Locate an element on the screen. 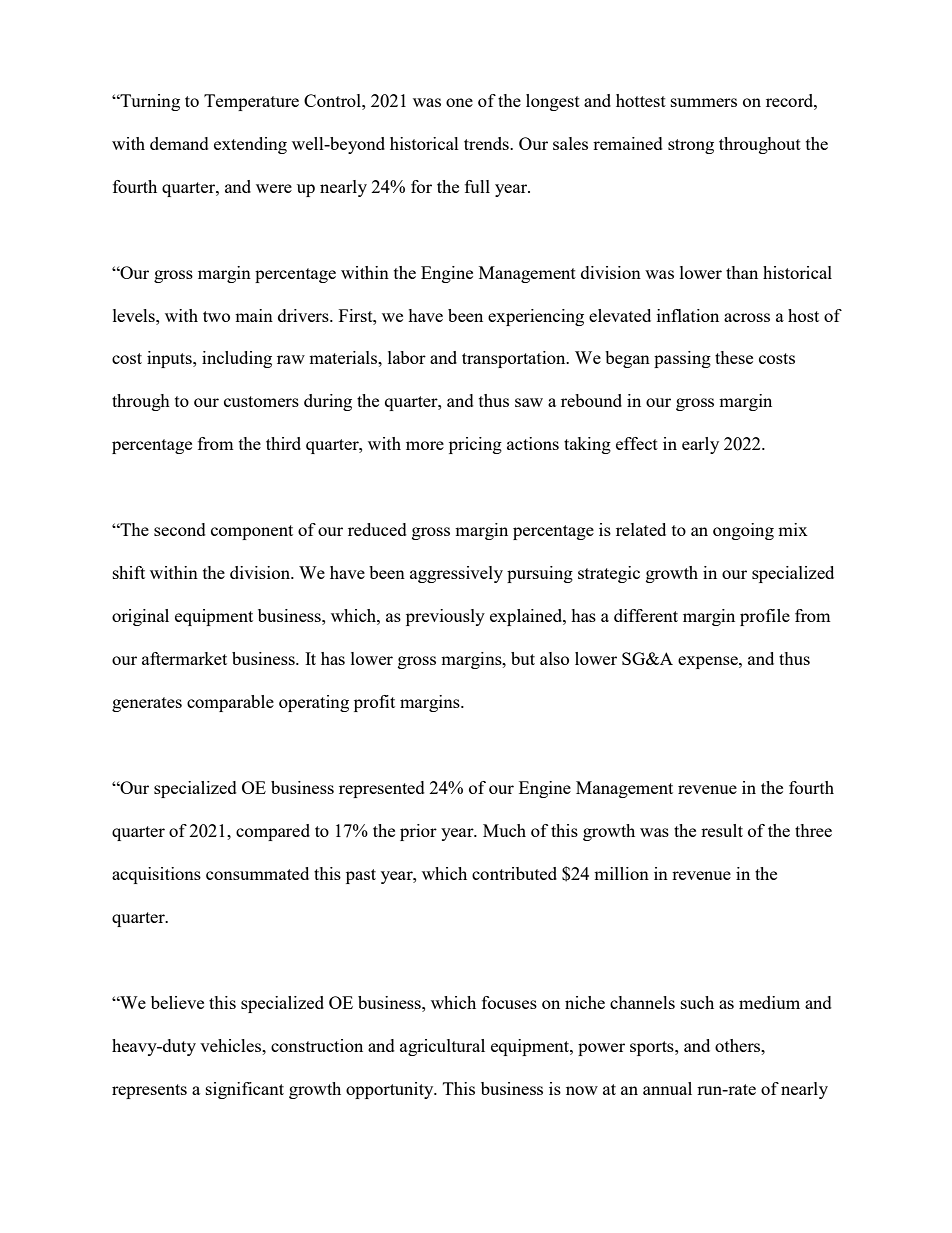 This screenshot has width=952, height=1233. comparable is located at coordinates (230, 703).
